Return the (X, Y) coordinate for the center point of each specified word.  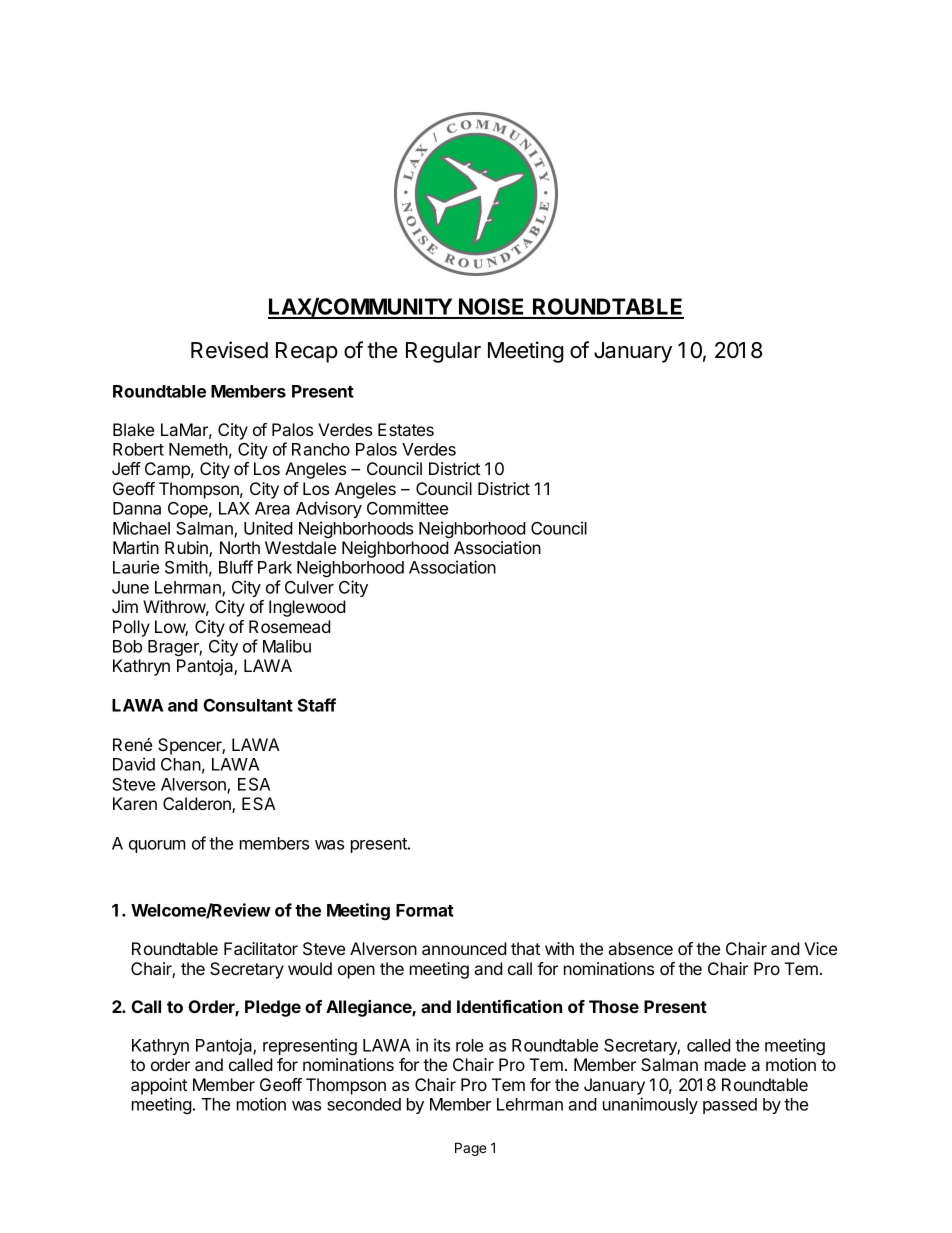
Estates (406, 429)
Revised (229, 350)
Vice (820, 948)
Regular (443, 352)
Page (470, 1149)
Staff (317, 705)
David (134, 764)
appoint (159, 1086)
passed (730, 1106)
